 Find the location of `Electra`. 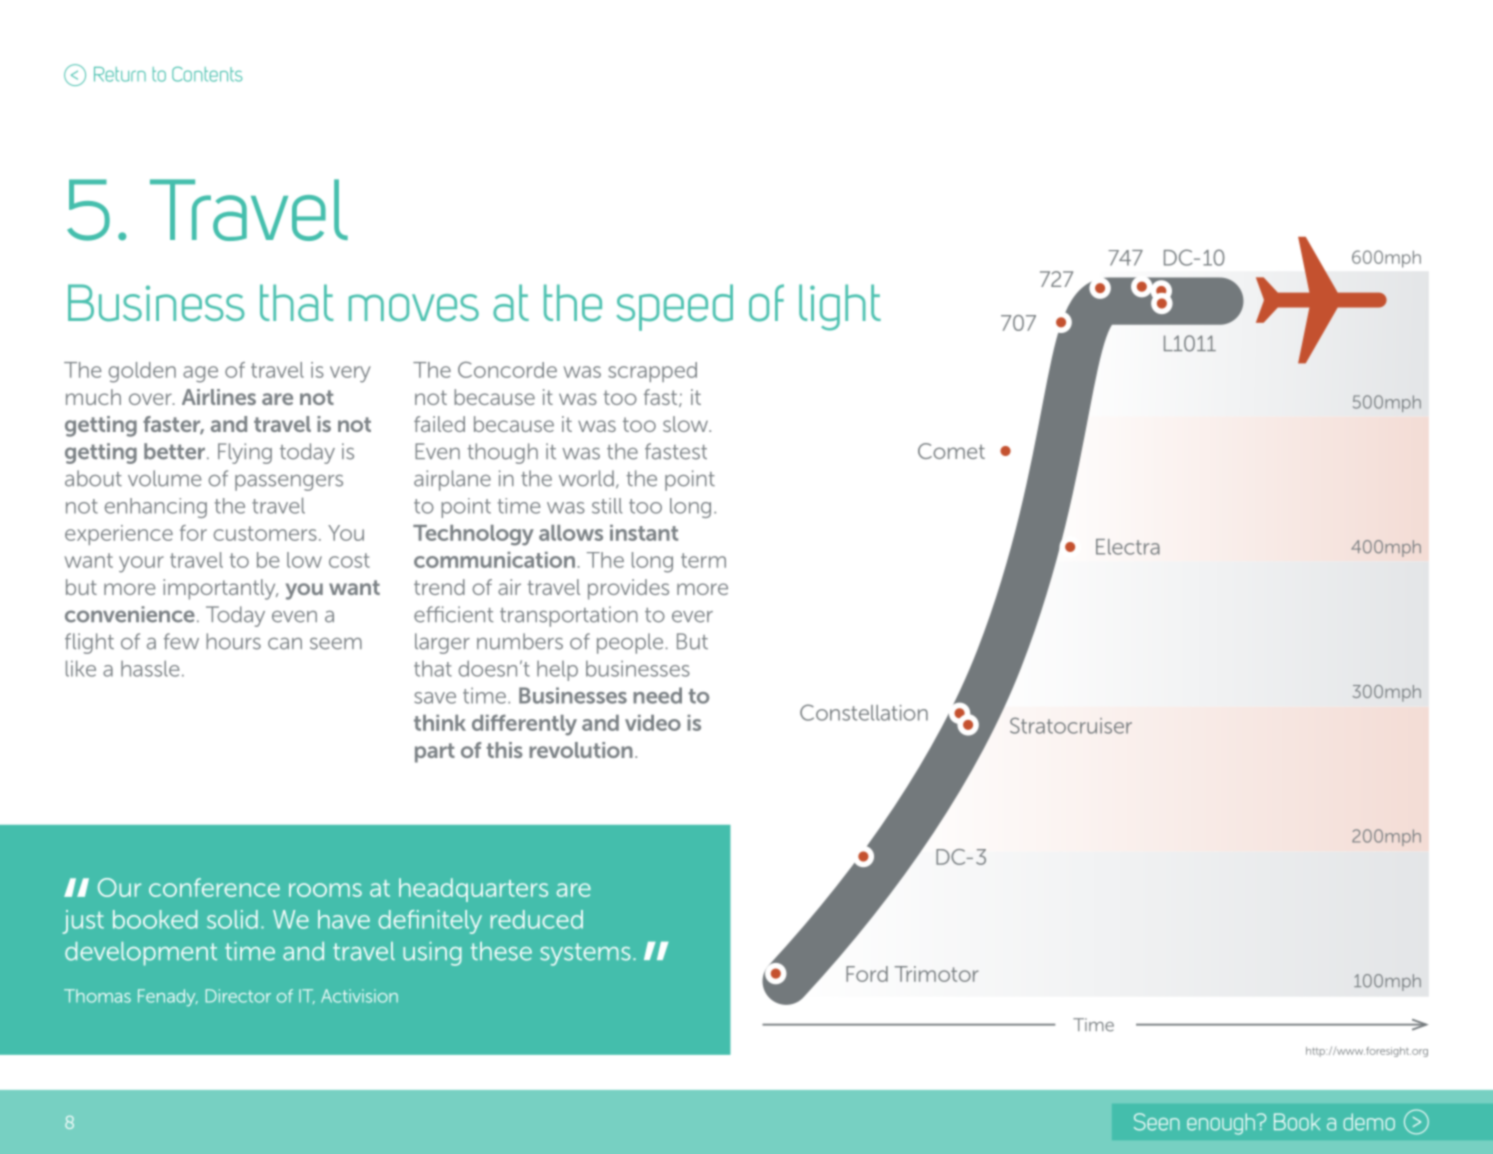

Electra is located at coordinates (1128, 547).
